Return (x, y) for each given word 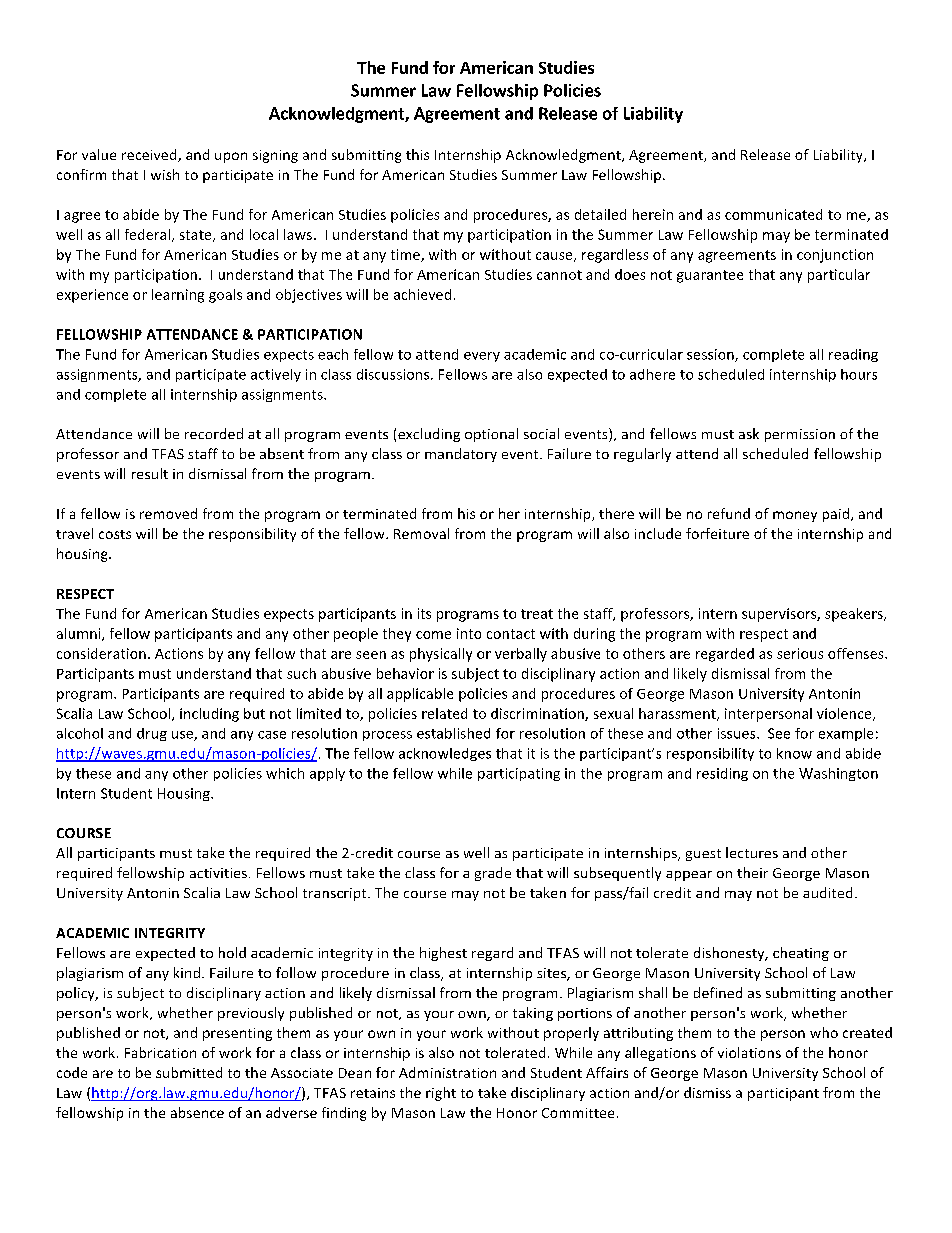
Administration (447, 1072)
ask (749, 433)
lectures (752, 852)
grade (493, 874)
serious (800, 653)
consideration (101, 653)
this (417, 154)
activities (218, 873)
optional (491, 435)
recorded (214, 433)
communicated (773, 214)
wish (165, 174)
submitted (189, 1072)
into (469, 633)
